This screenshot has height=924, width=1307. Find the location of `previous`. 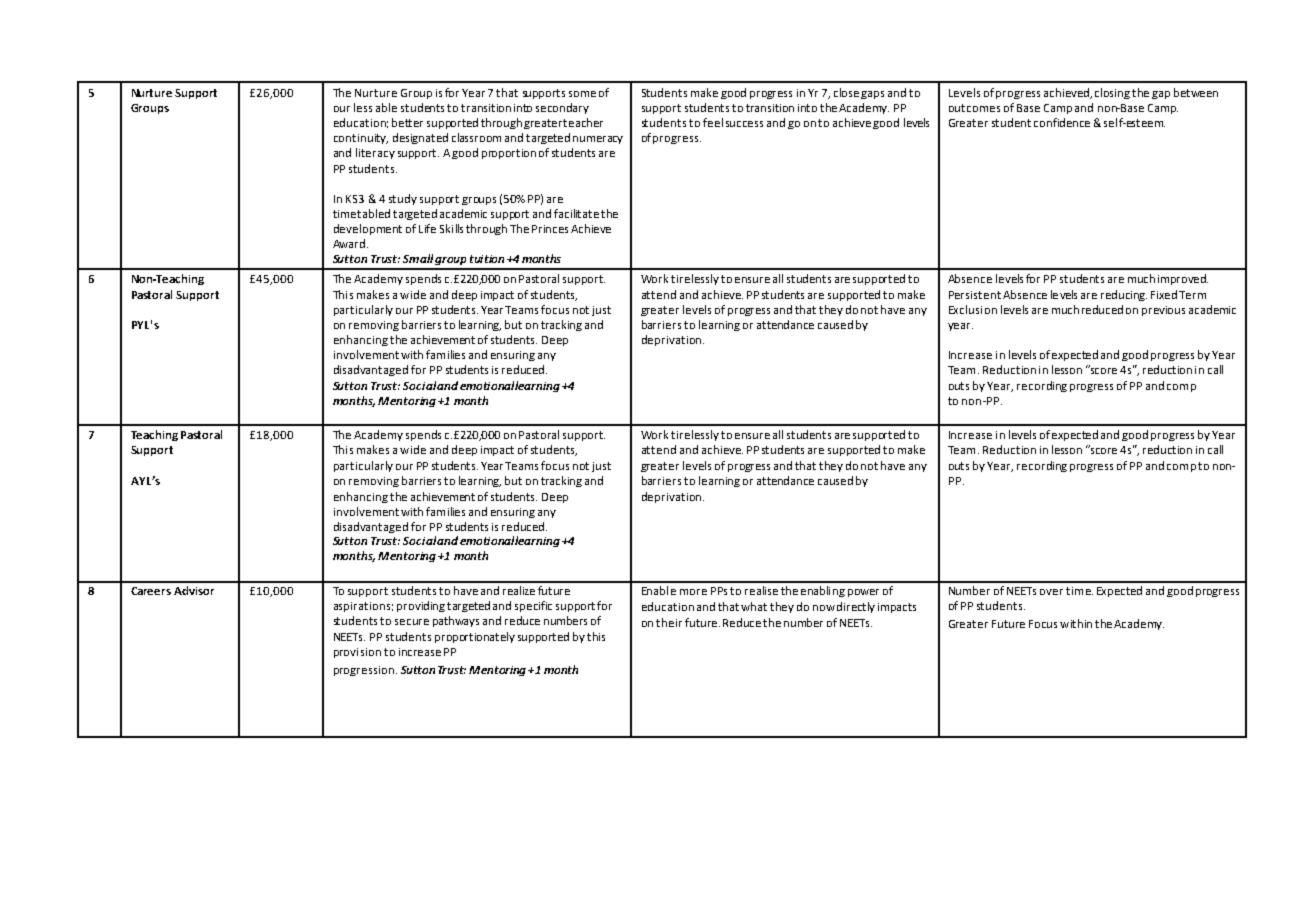

previous is located at coordinates (1163, 311).
